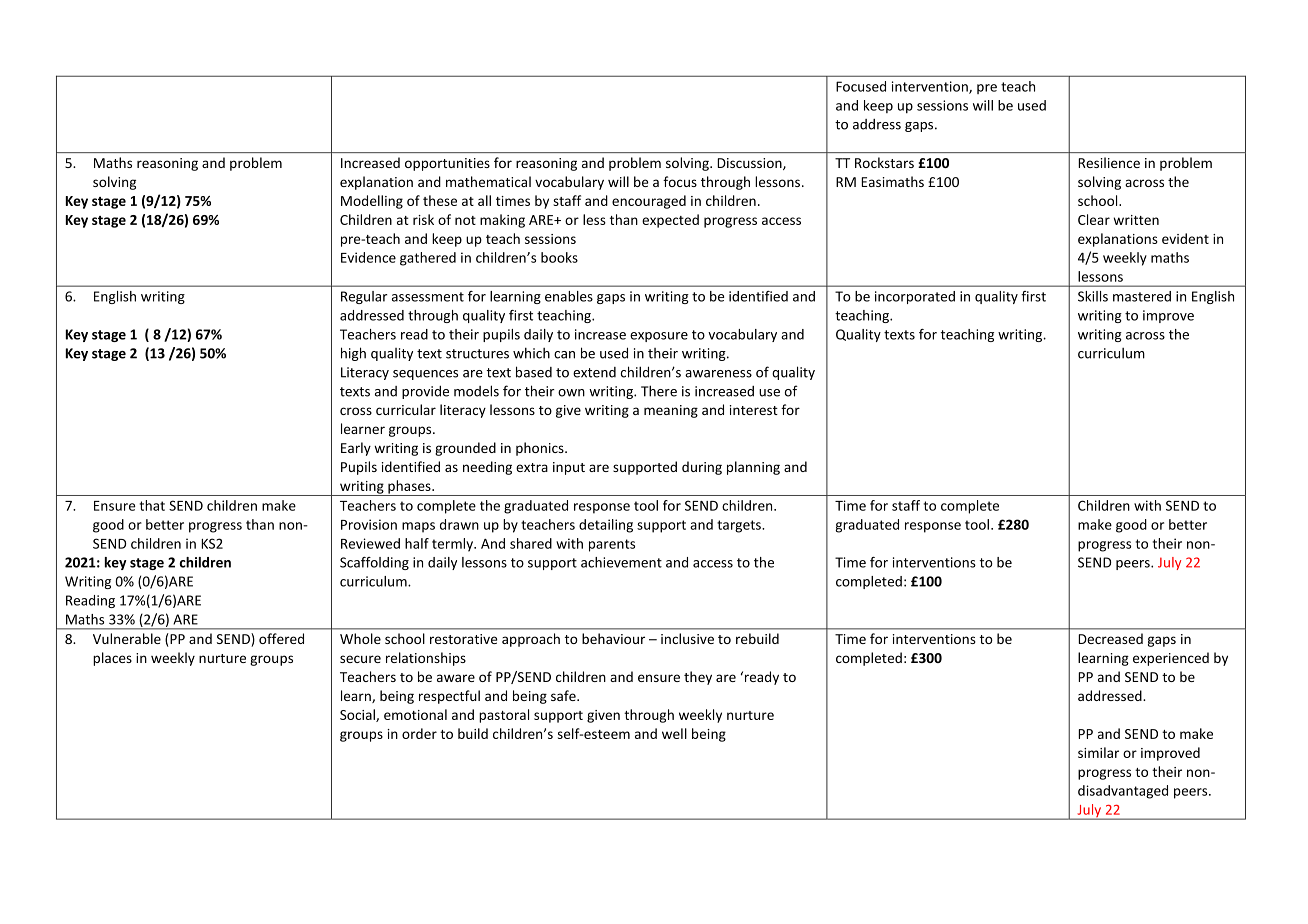 The height and width of the screenshot is (924, 1308). What do you see at coordinates (358, 715) in the screenshot?
I see `Social` at bounding box center [358, 715].
